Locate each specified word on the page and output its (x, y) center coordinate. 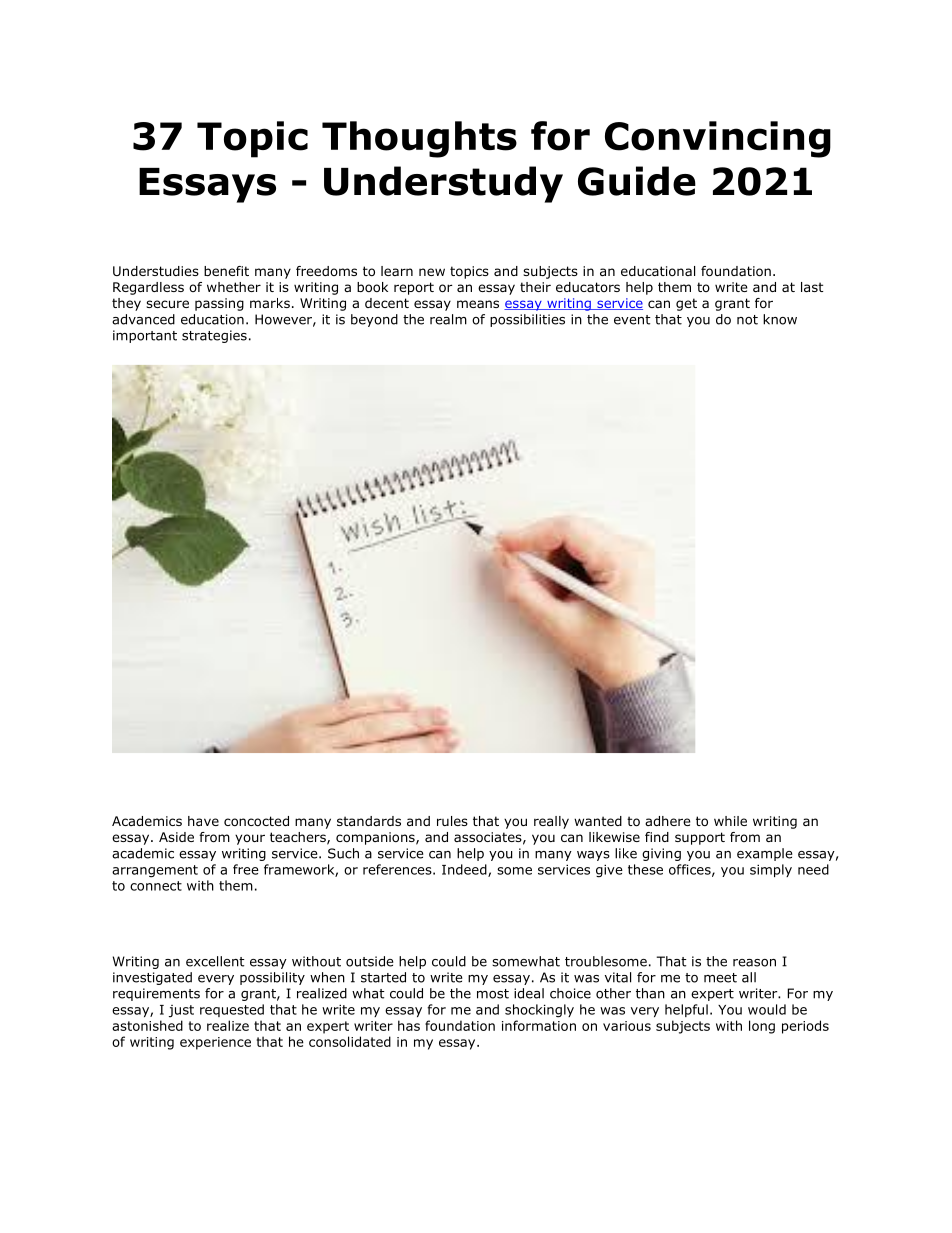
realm (448, 319)
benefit (226, 271)
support (700, 838)
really (551, 822)
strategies (214, 336)
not (747, 320)
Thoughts (419, 139)
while (730, 821)
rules (452, 821)
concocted (256, 821)
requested (232, 1010)
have (203, 821)
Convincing (718, 139)
